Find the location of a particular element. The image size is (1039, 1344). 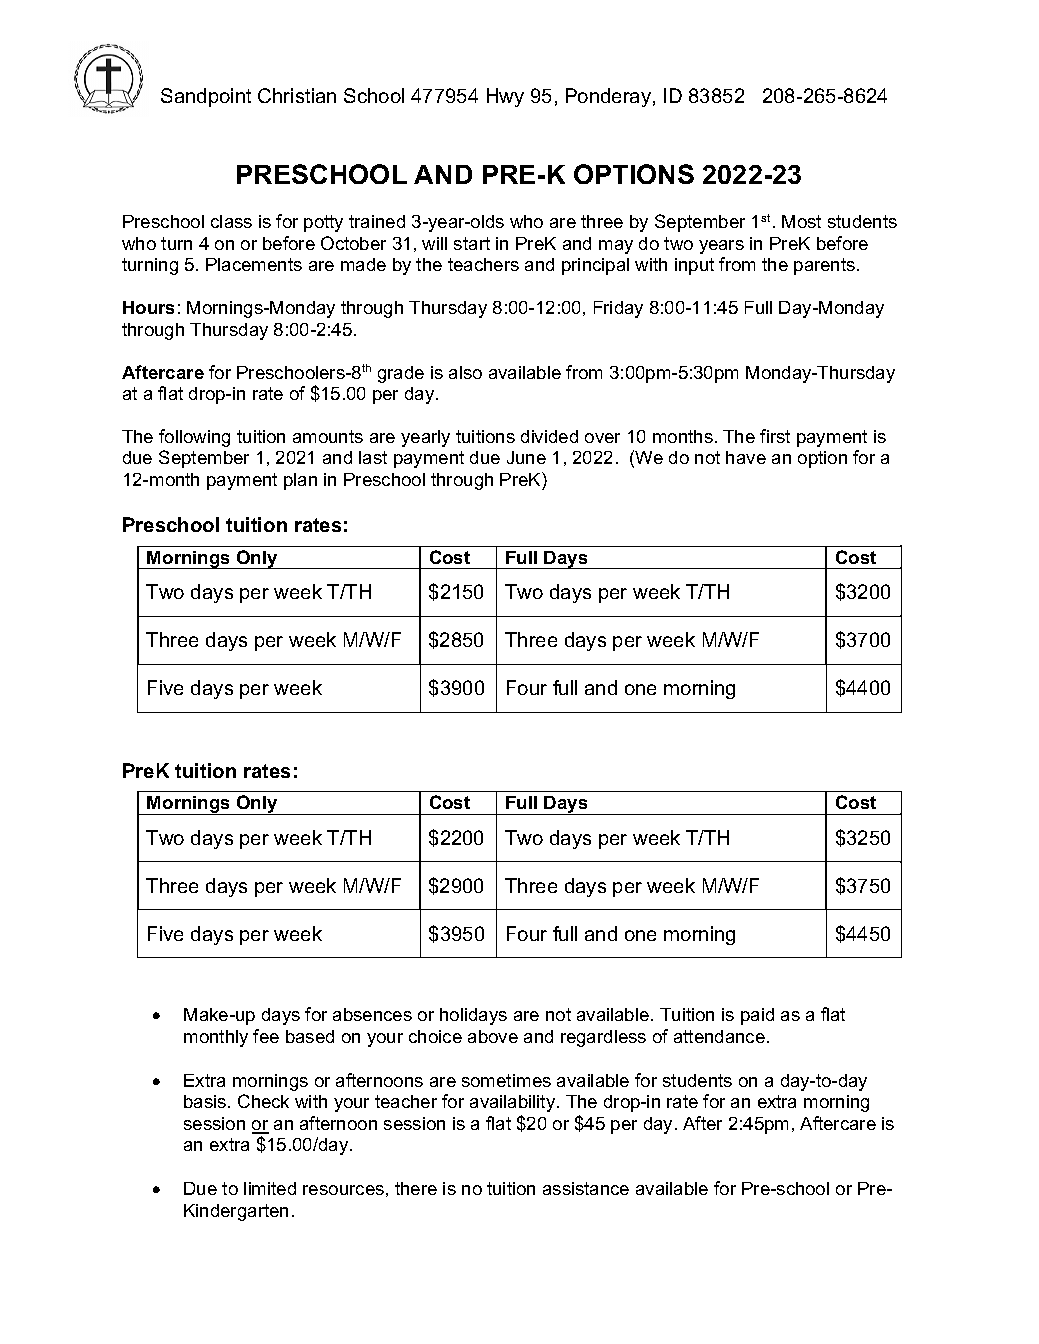

Most is located at coordinates (801, 221).
